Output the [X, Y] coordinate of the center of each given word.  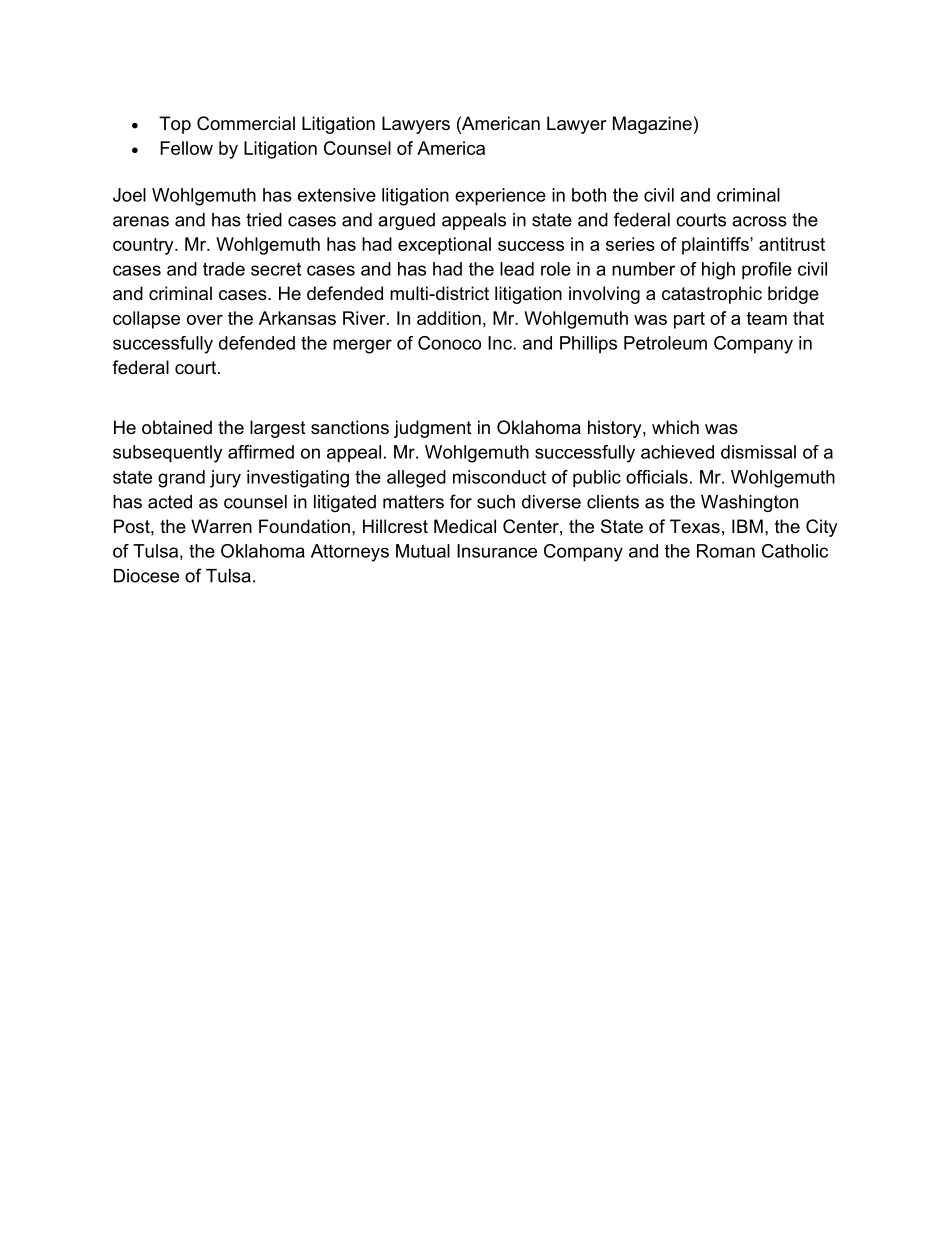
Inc [501, 343]
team [767, 318]
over [205, 320]
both [589, 195]
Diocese [146, 576]
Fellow [186, 148]
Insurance [497, 551]
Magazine [652, 125]
